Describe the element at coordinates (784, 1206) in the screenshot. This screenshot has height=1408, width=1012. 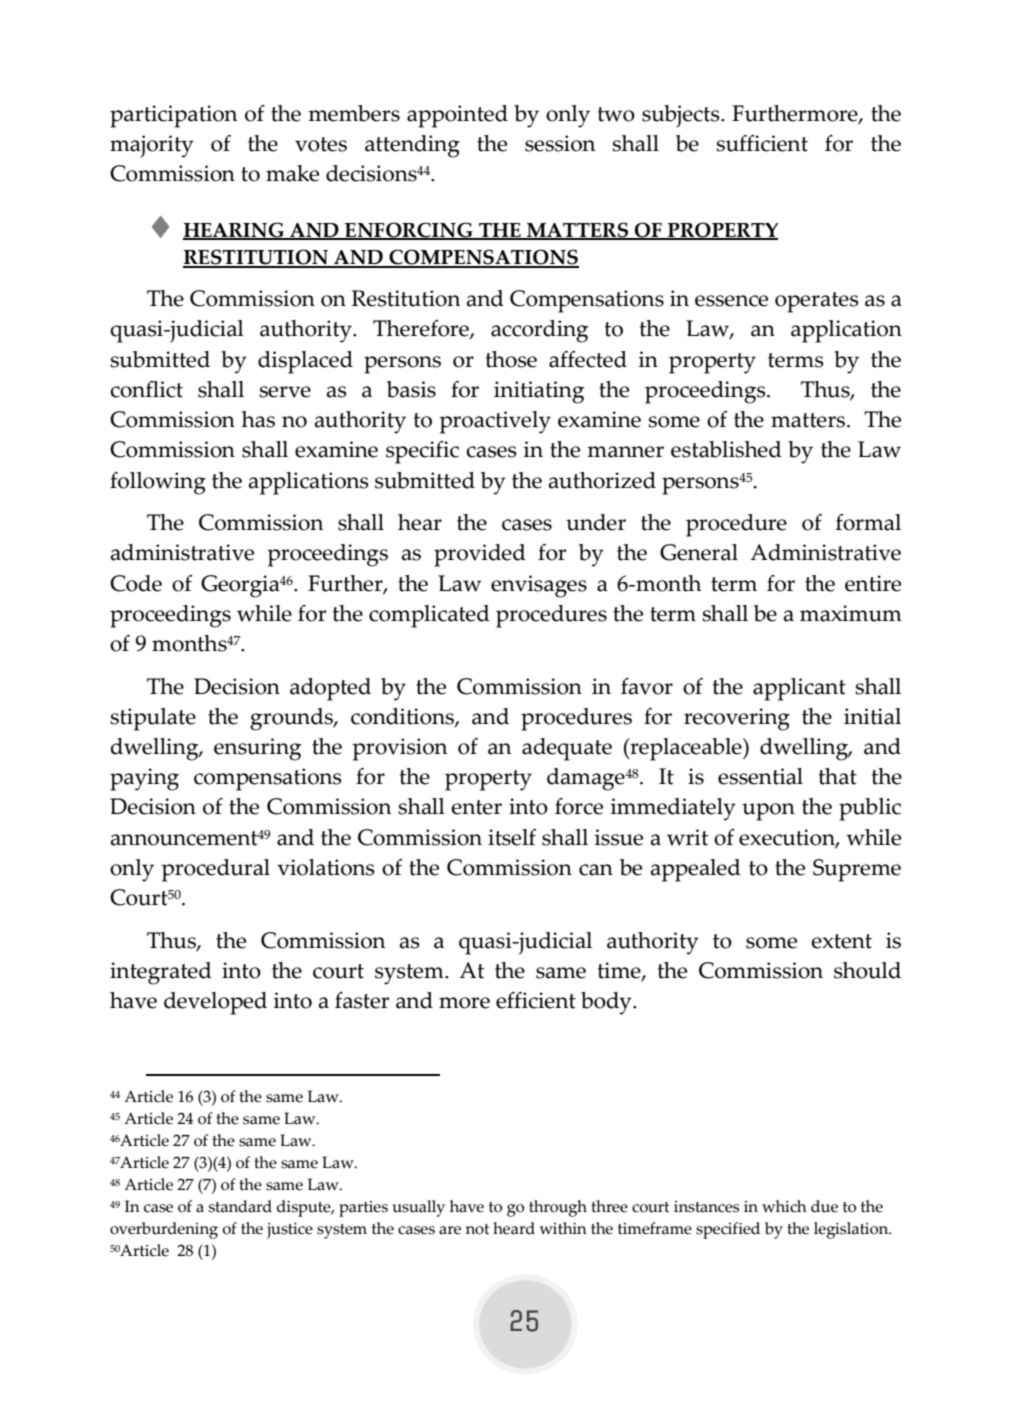
I see `which` at that location.
